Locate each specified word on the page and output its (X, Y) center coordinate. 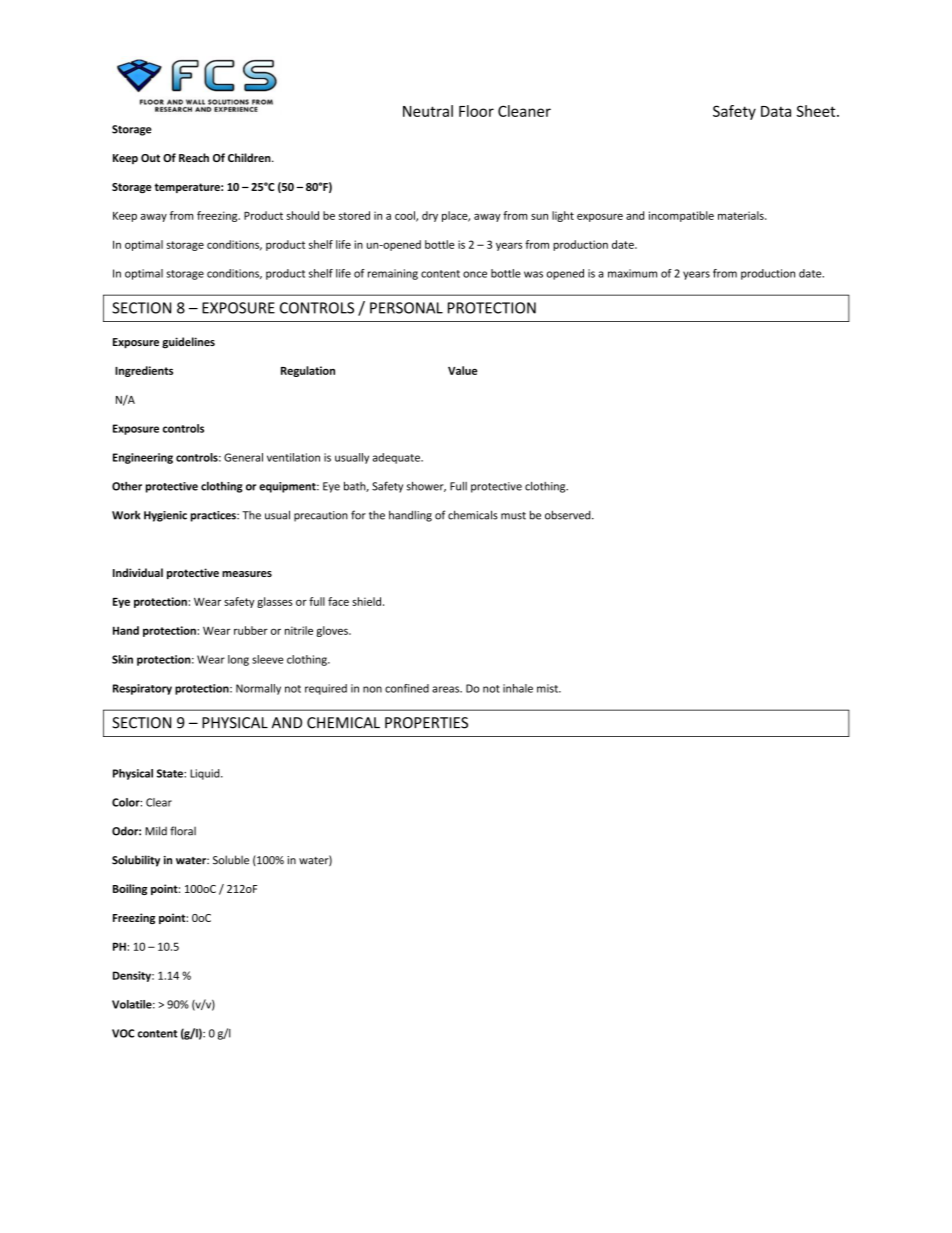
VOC (123, 1033)
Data (776, 111)
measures (247, 574)
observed (569, 515)
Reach (194, 157)
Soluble (231, 860)
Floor (476, 111)
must (513, 516)
